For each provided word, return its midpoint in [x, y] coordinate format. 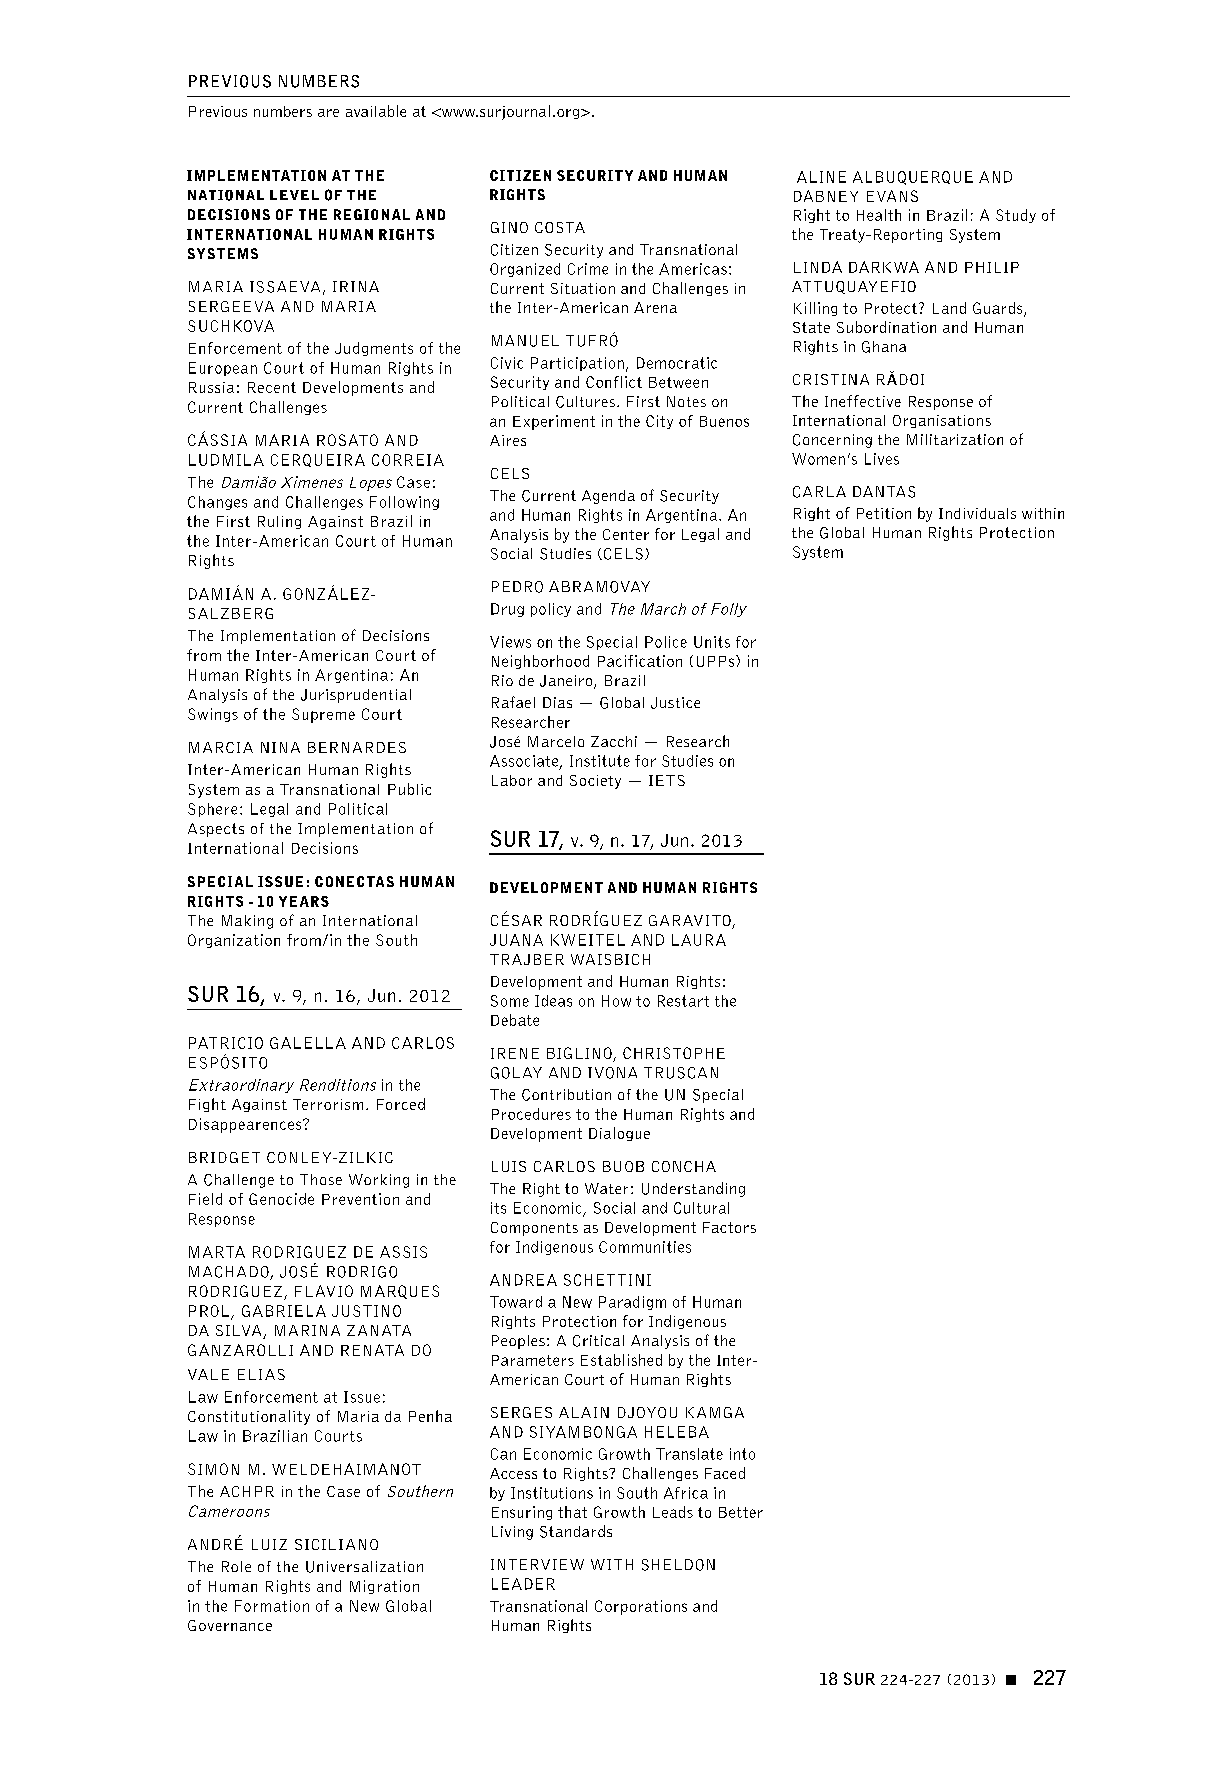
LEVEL [294, 195]
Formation [272, 1606]
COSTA [560, 227]
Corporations [641, 1607]
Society [595, 782]
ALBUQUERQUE [913, 178]
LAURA [699, 940]
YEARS [304, 901]
